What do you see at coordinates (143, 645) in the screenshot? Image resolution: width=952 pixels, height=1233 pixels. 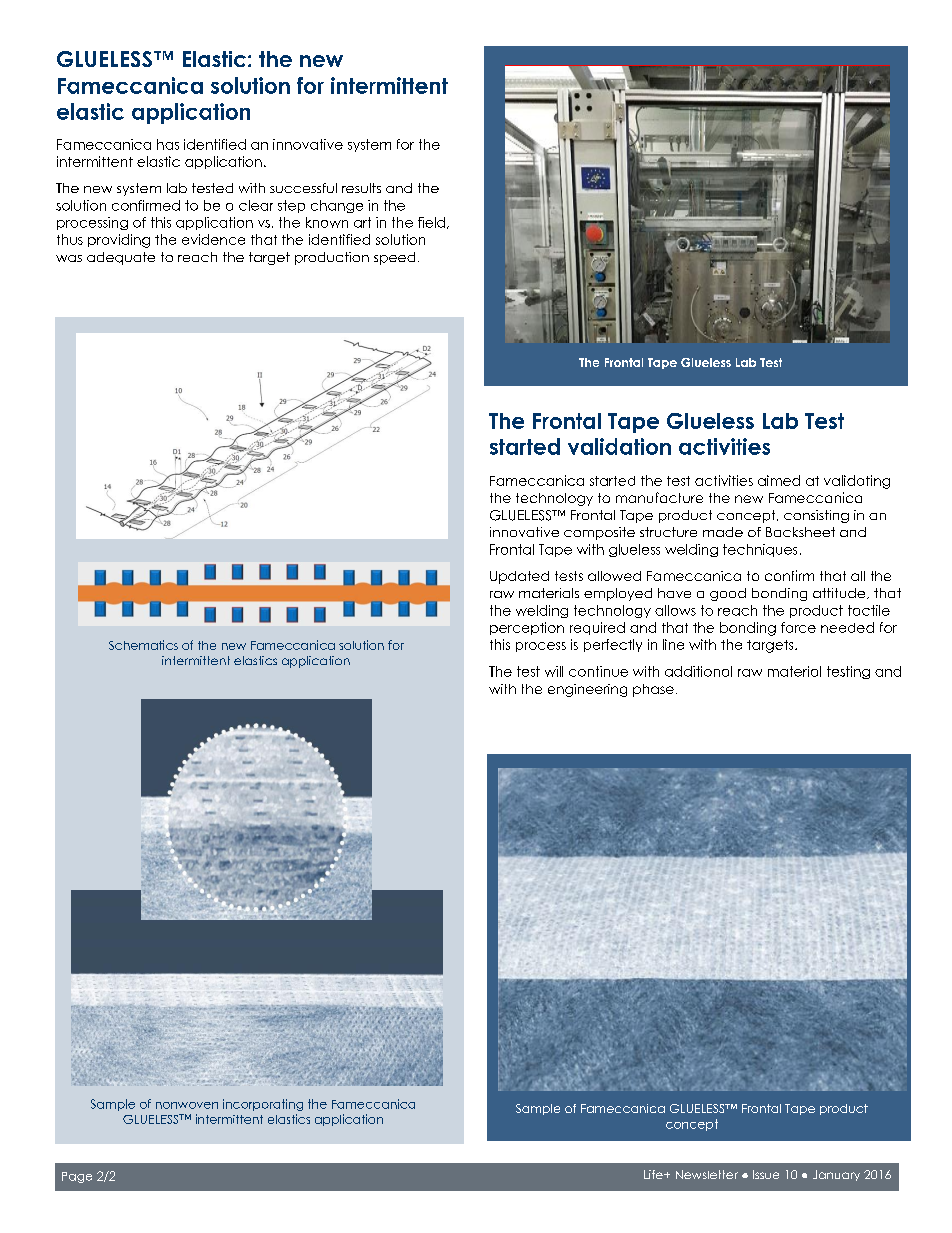 I see `Schematics` at bounding box center [143, 645].
